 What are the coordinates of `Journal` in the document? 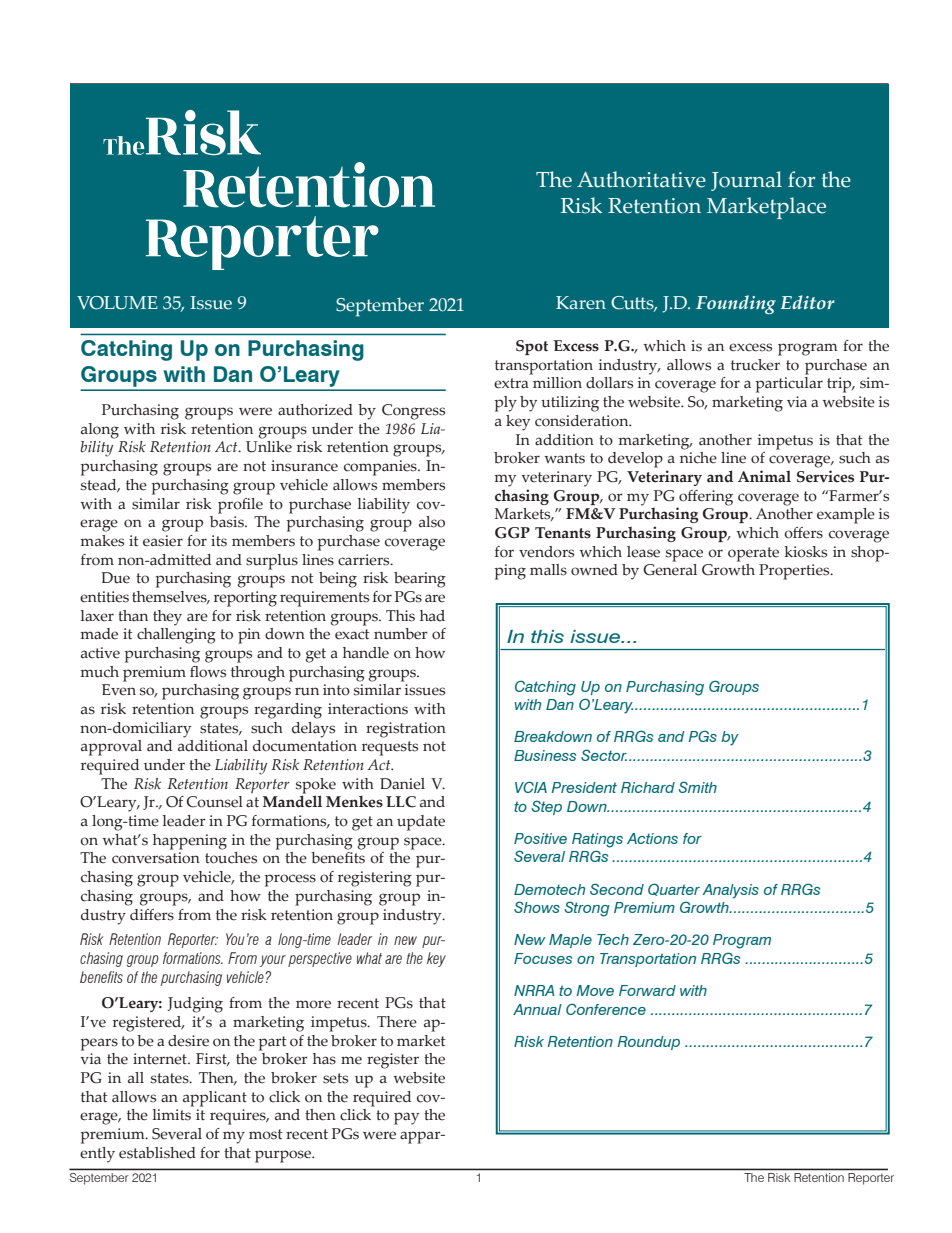 It's located at (746, 181).
